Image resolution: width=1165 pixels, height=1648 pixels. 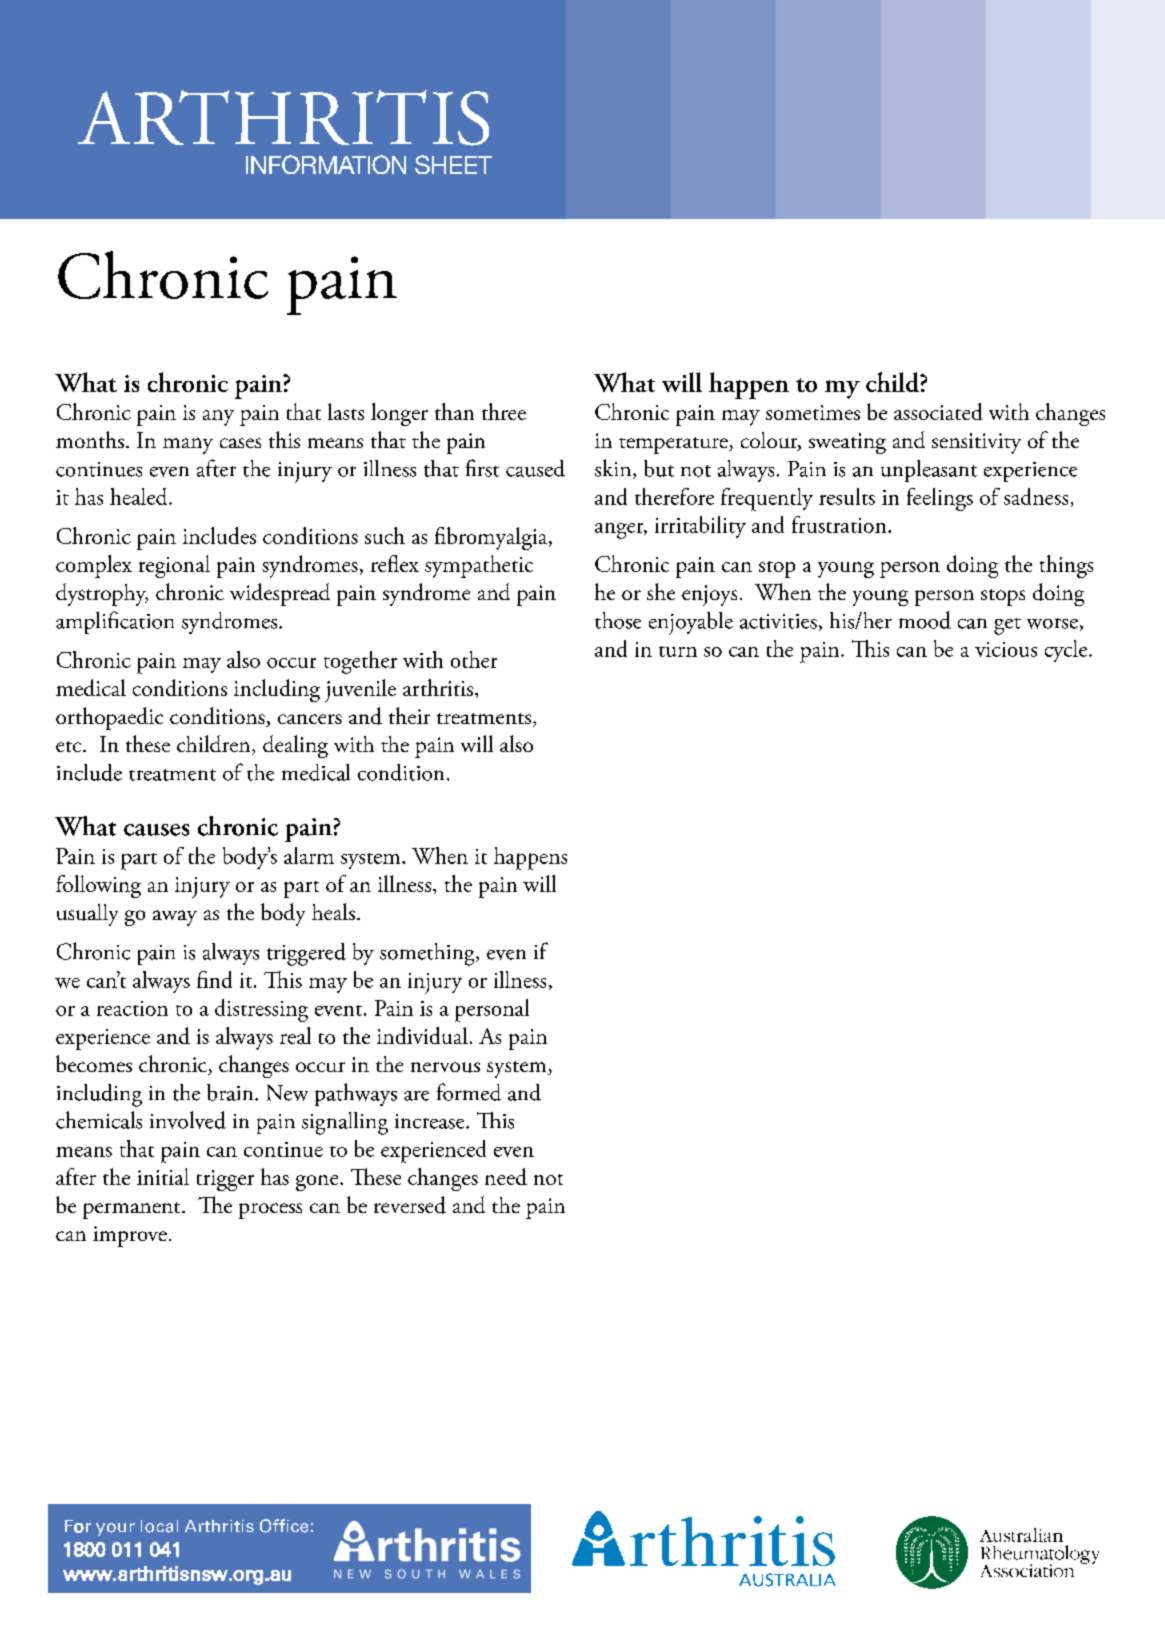 I want to click on those, so click(x=618, y=620).
